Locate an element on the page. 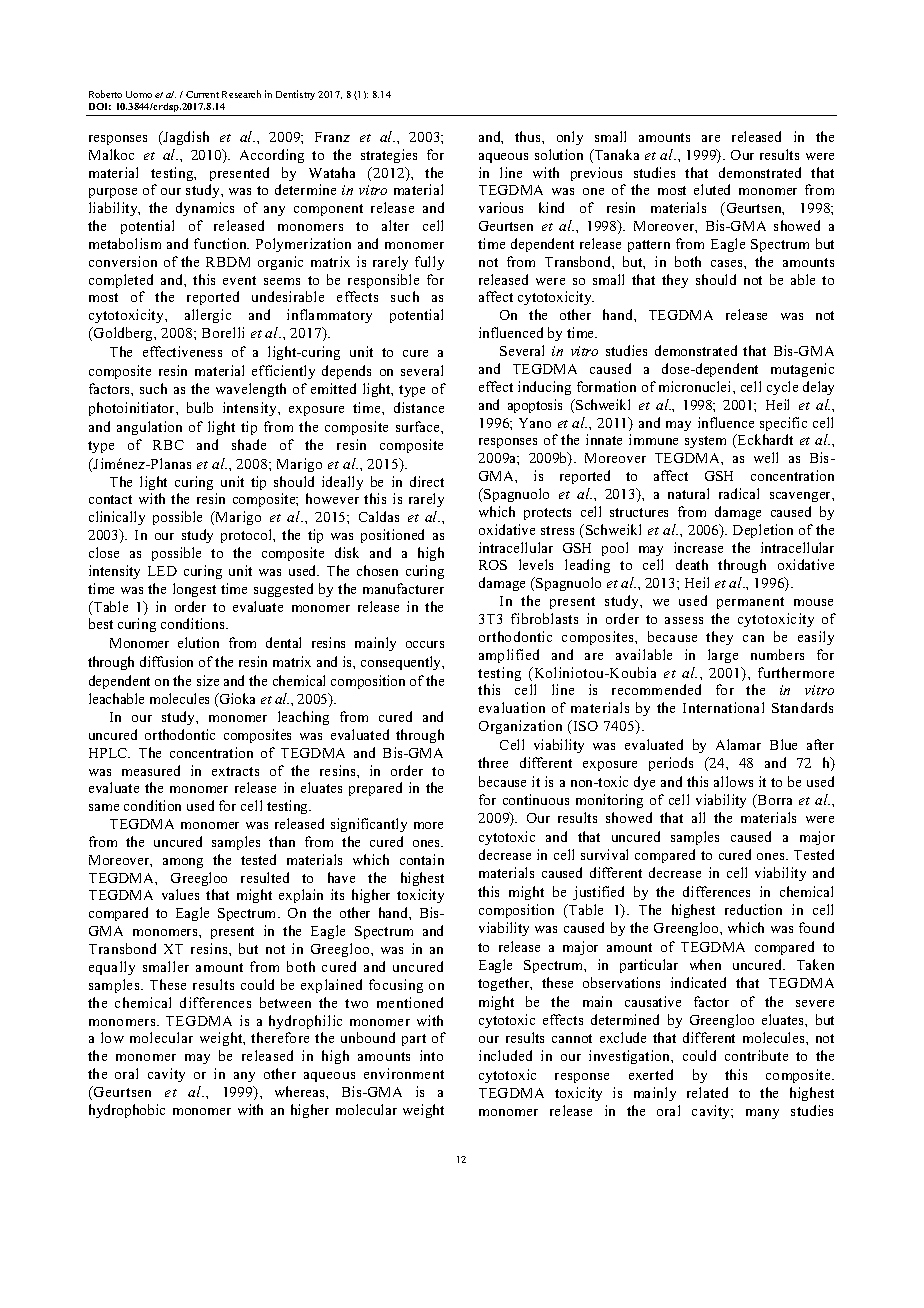  Current is located at coordinates (202, 94).
